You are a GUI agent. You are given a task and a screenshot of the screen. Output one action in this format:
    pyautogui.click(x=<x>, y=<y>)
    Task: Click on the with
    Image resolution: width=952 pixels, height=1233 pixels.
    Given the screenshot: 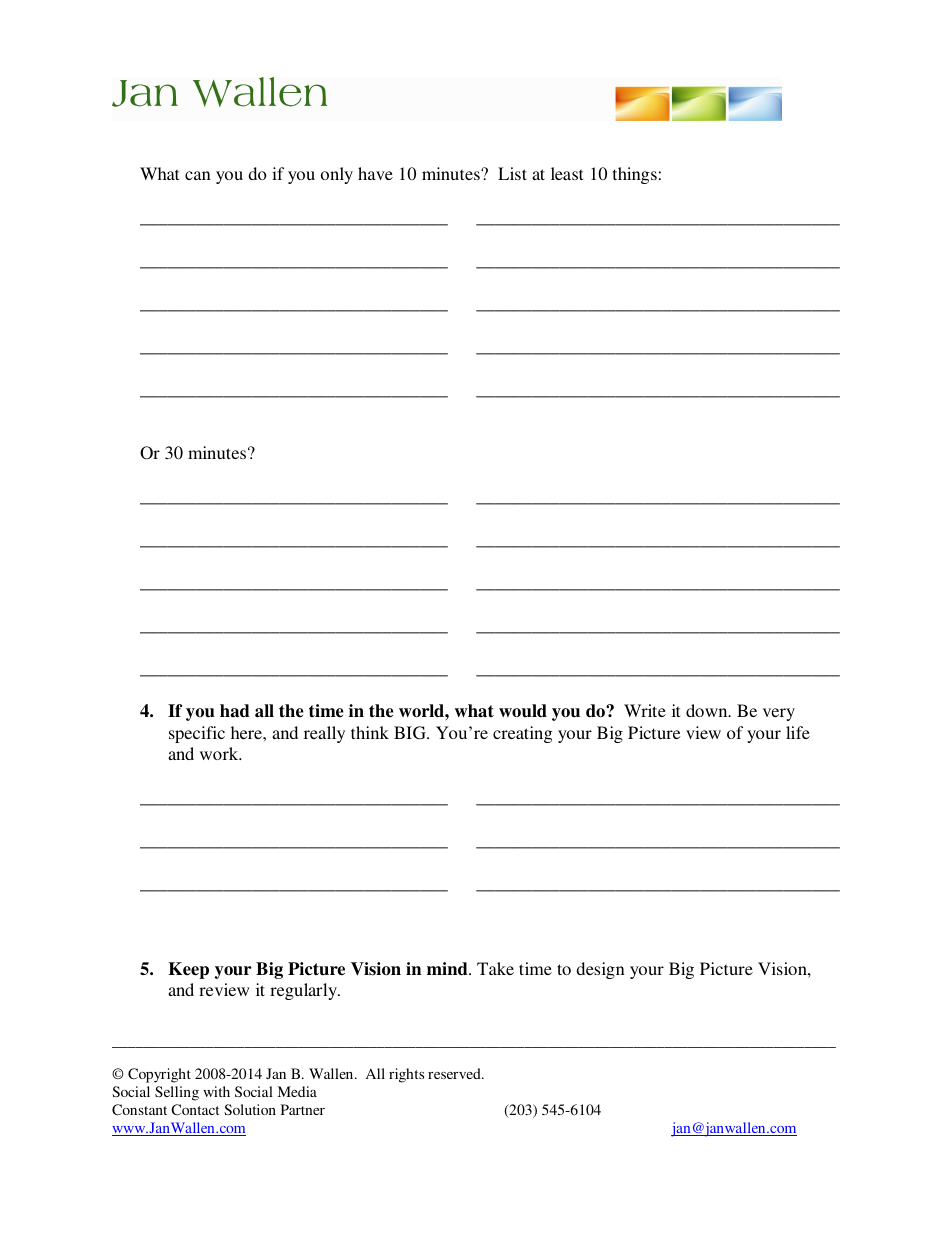 What is the action you would take?
    pyautogui.click(x=216, y=1091)
